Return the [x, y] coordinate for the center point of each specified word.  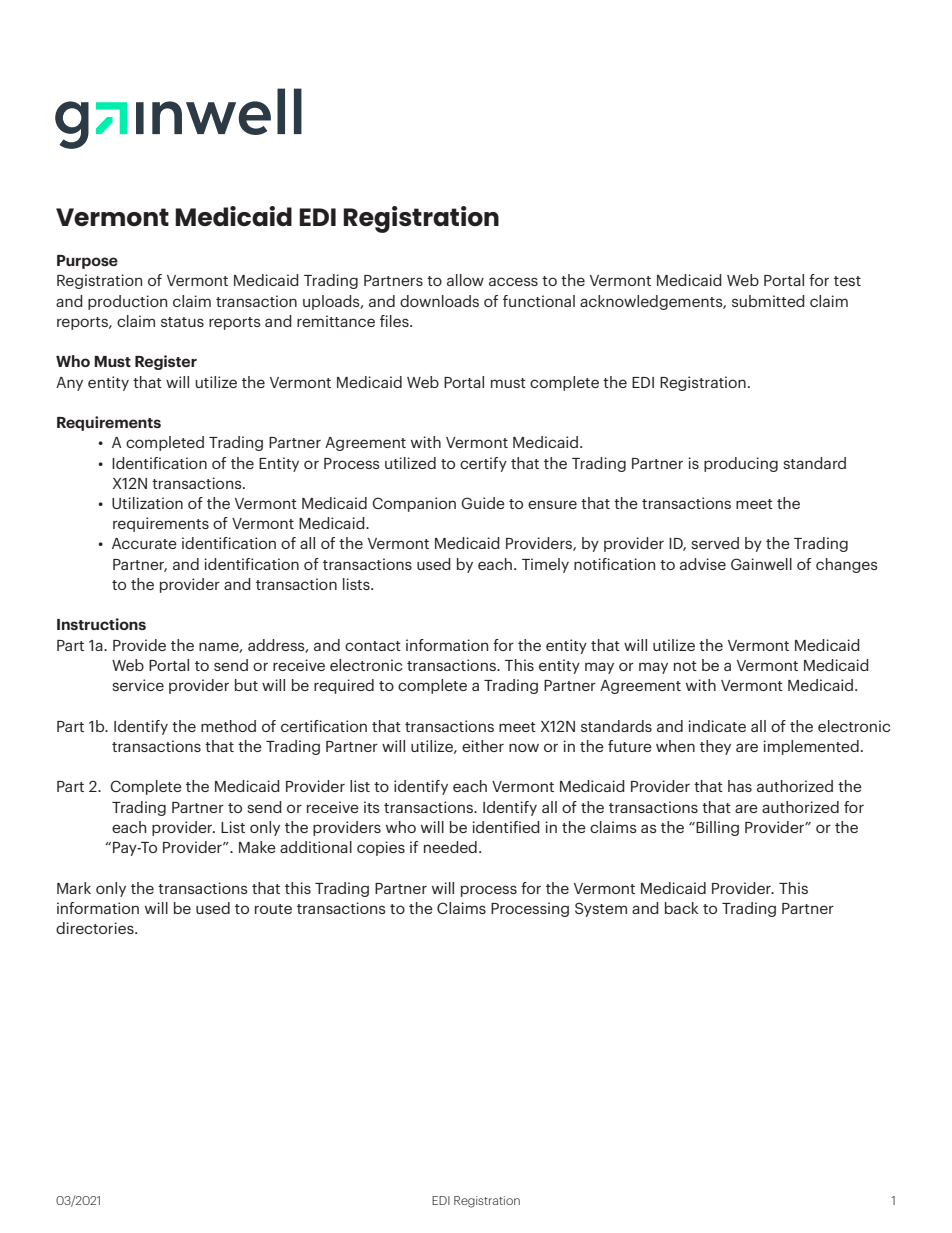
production [127, 302]
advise [703, 564]
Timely [545, 565]
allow [465, 280]
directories [96, 928]
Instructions [101, 624]
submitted [768, 301]
